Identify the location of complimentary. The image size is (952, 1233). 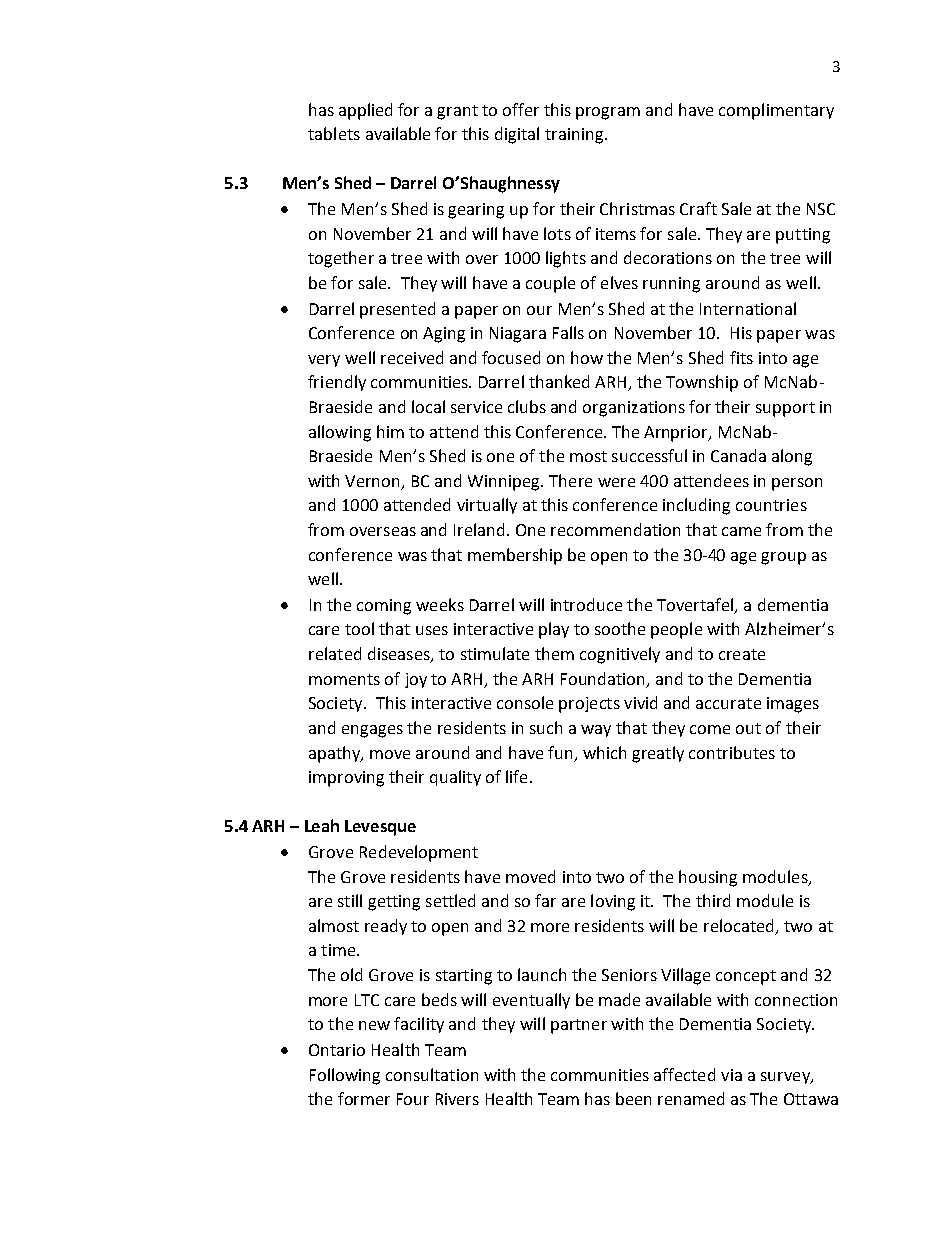
(776, 111).
